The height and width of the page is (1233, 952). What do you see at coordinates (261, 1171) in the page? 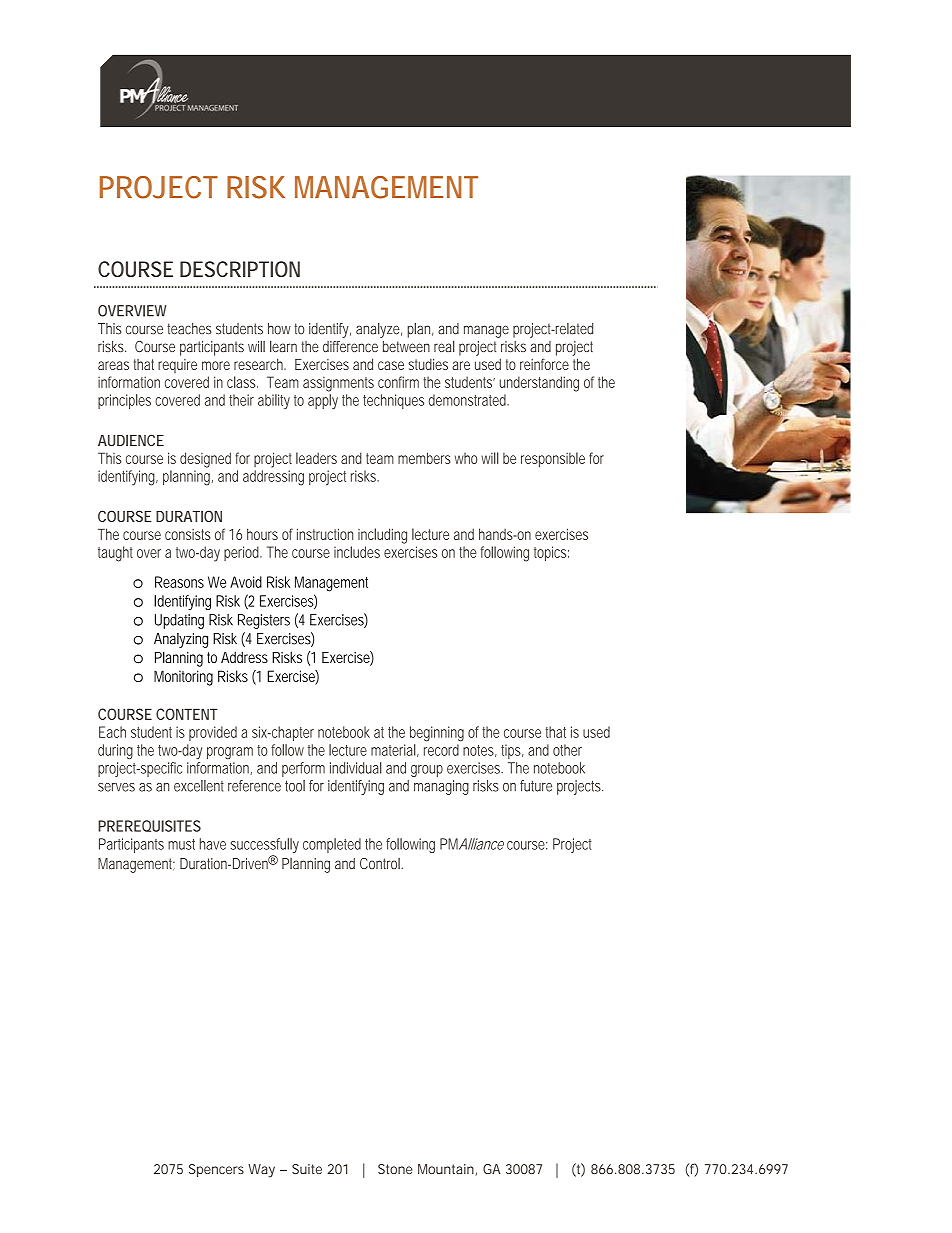
I see `Way` at bounding box center [261, 1171].
